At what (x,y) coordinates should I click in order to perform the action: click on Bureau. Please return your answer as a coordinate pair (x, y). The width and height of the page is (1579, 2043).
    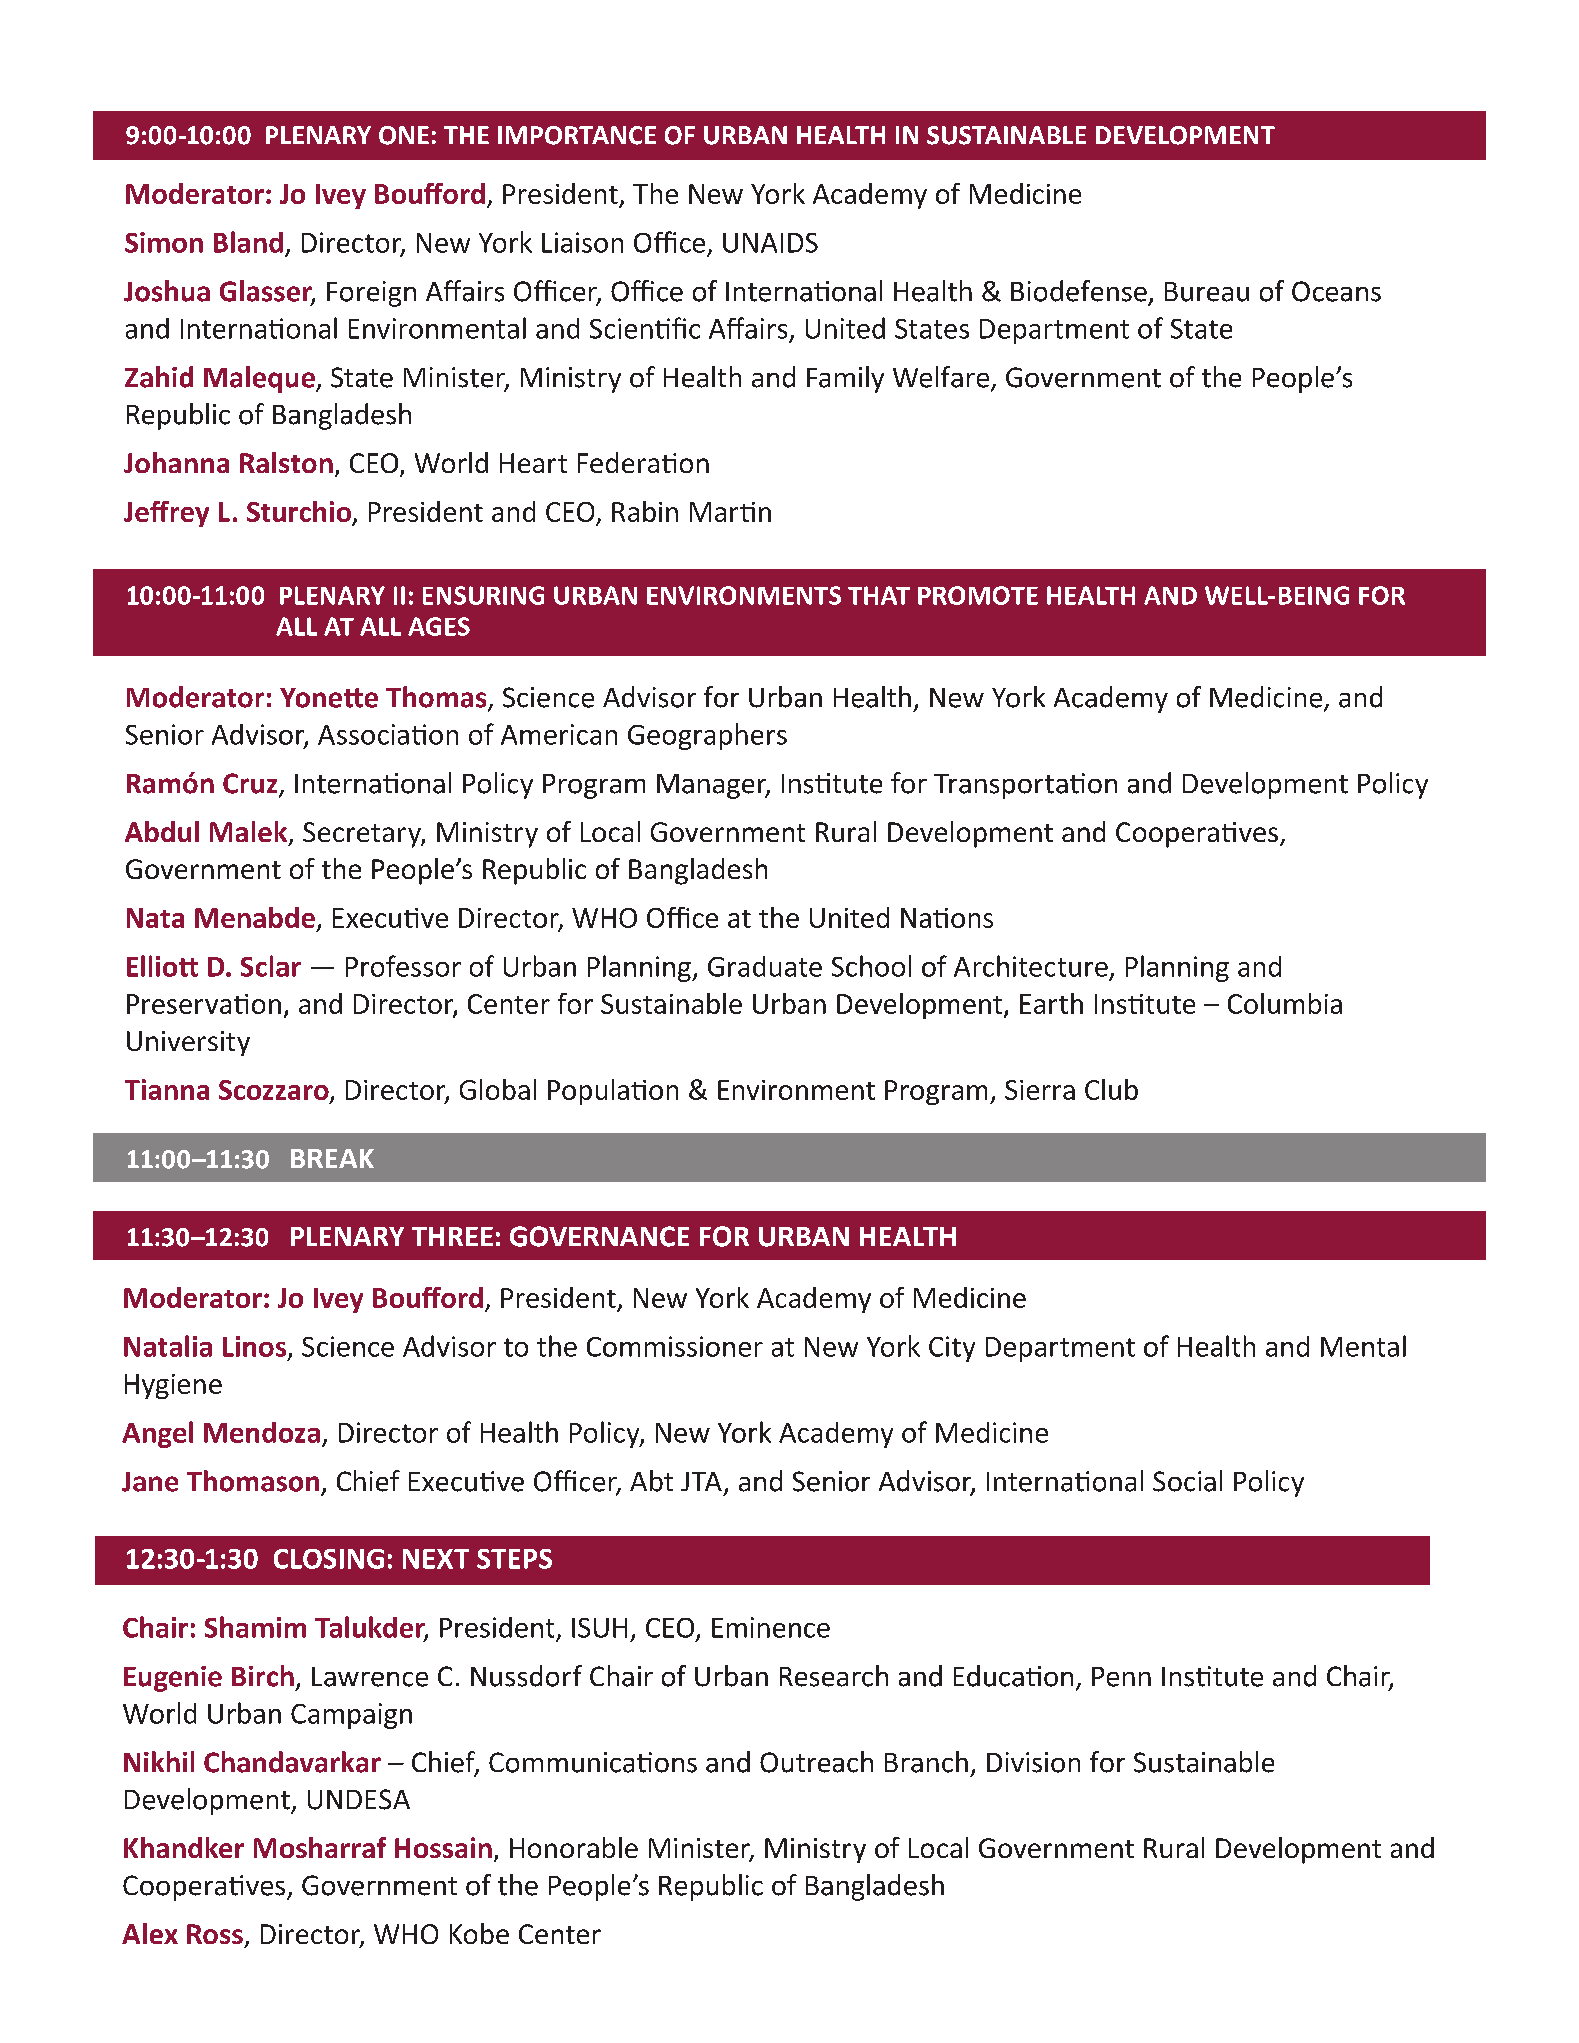
    Looking at the image, I should click on (1207, 292).
